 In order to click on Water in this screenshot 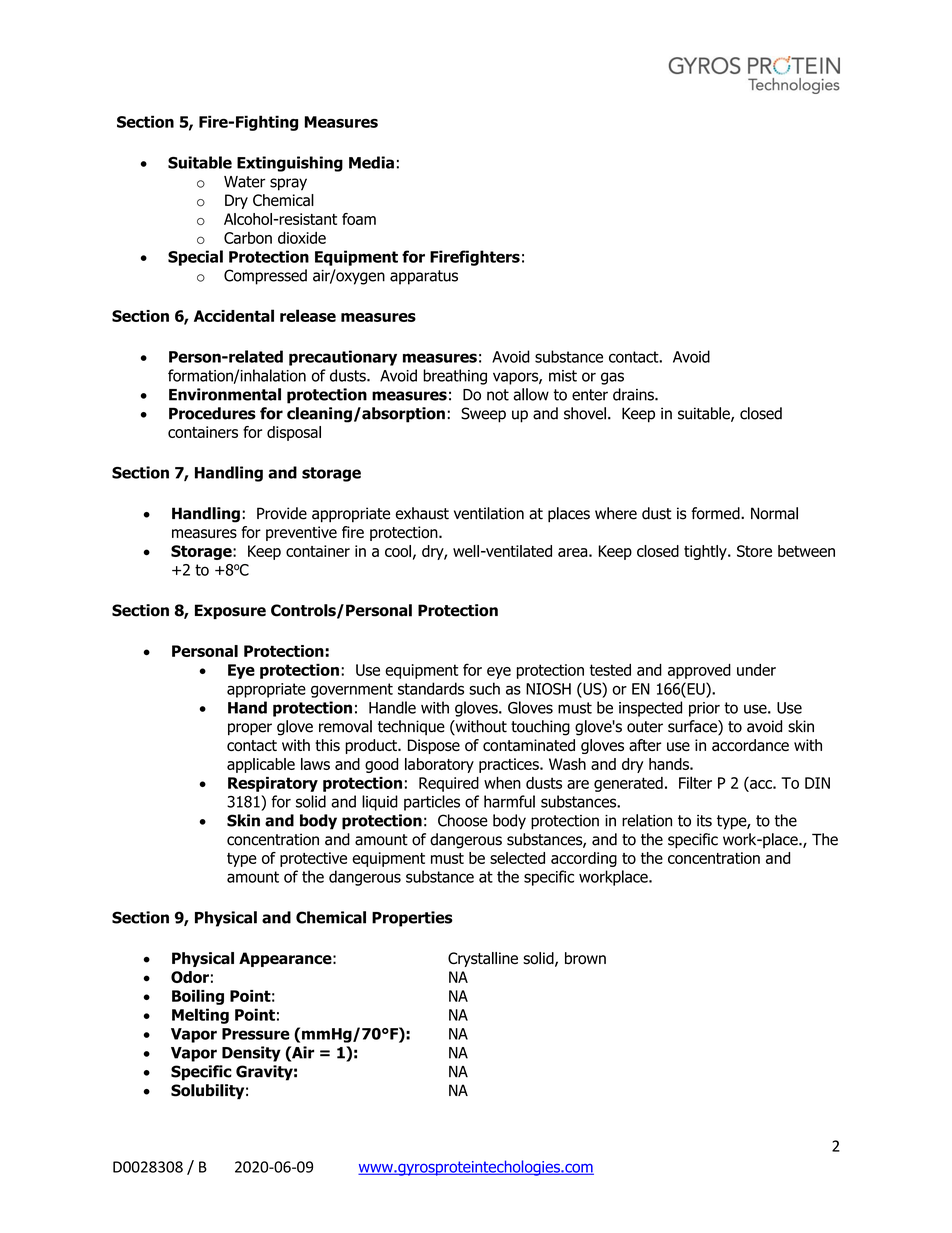, I will do `click(244, 182)`.
